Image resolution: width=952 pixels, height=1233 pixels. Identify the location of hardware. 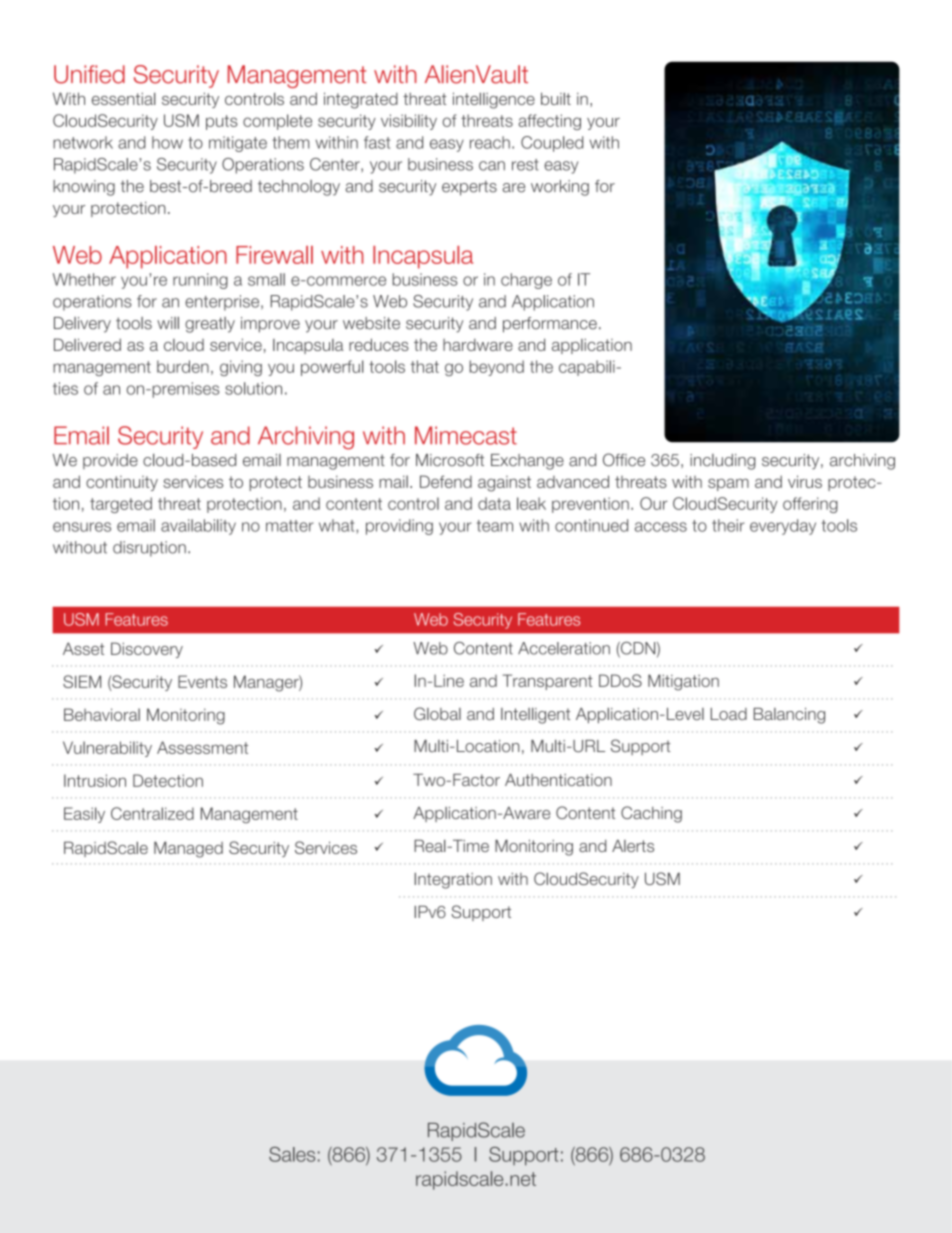
(478, 345).
